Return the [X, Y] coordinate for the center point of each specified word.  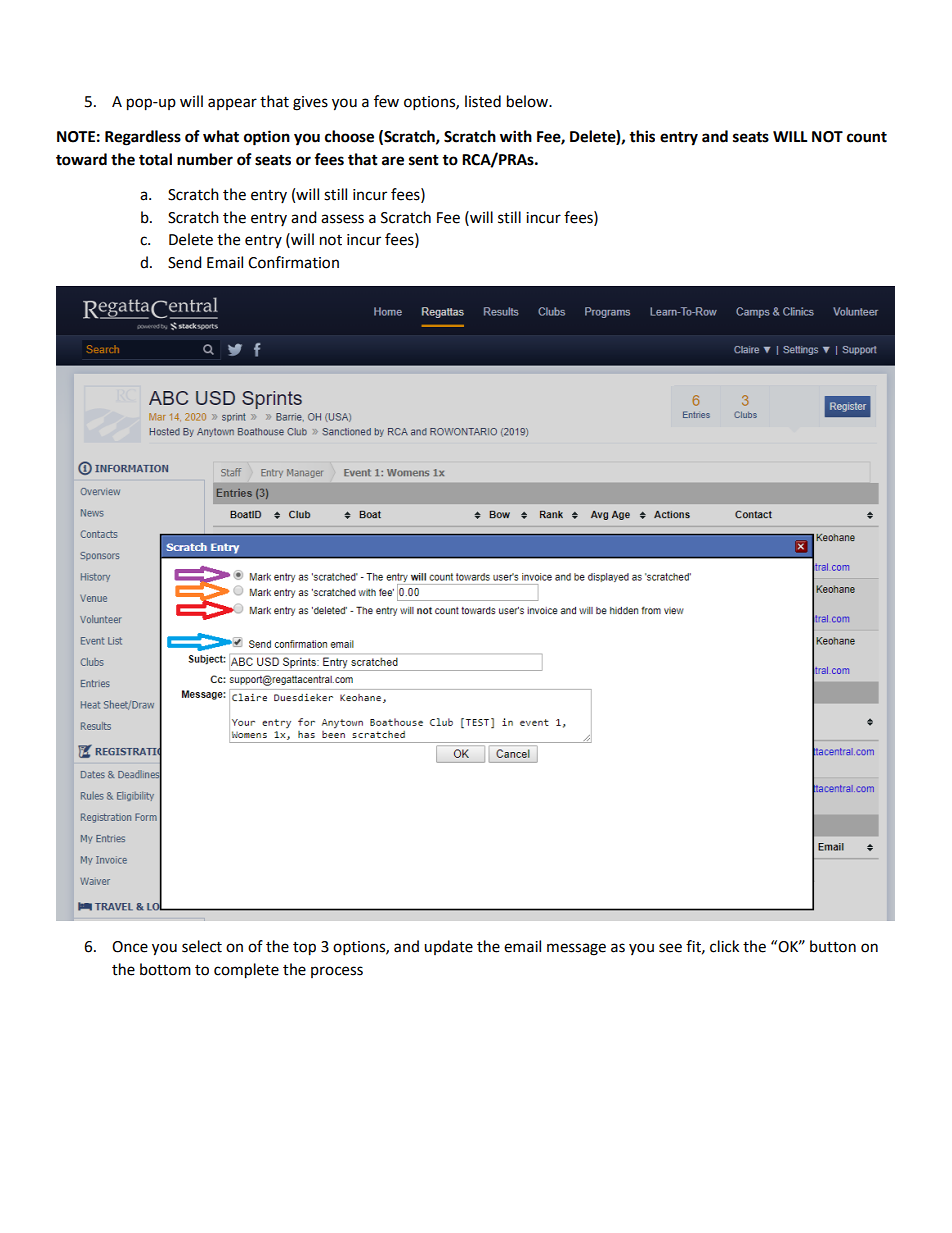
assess [342, 219]
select [202, 946]
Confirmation [293, 262]
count [867, 137]
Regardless [143, 138]
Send [185, 262]
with [516, 136]
